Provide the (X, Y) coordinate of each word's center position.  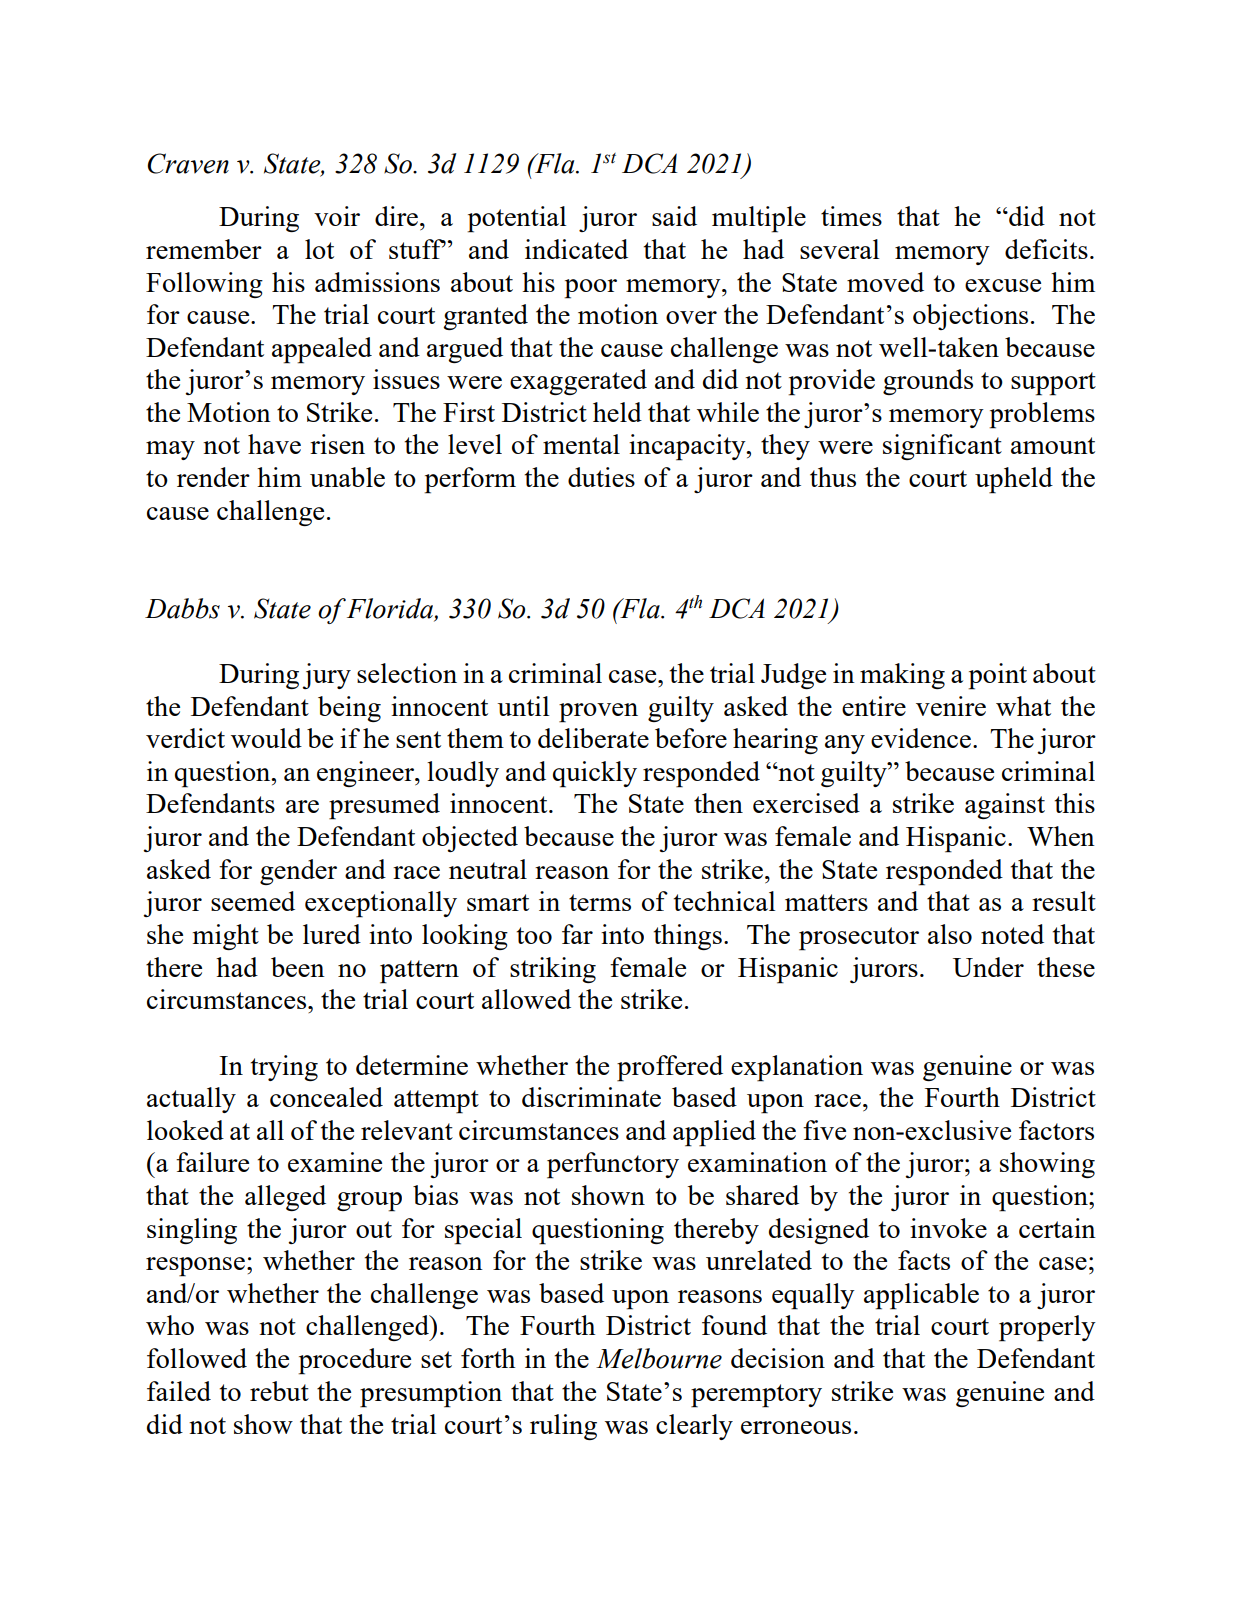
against (1005, 806)
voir (337, 216)
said (674, 216)
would (266, 738)
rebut (279, 1391)
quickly (595, 774)
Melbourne (659, 1358)
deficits (1046, 249)
